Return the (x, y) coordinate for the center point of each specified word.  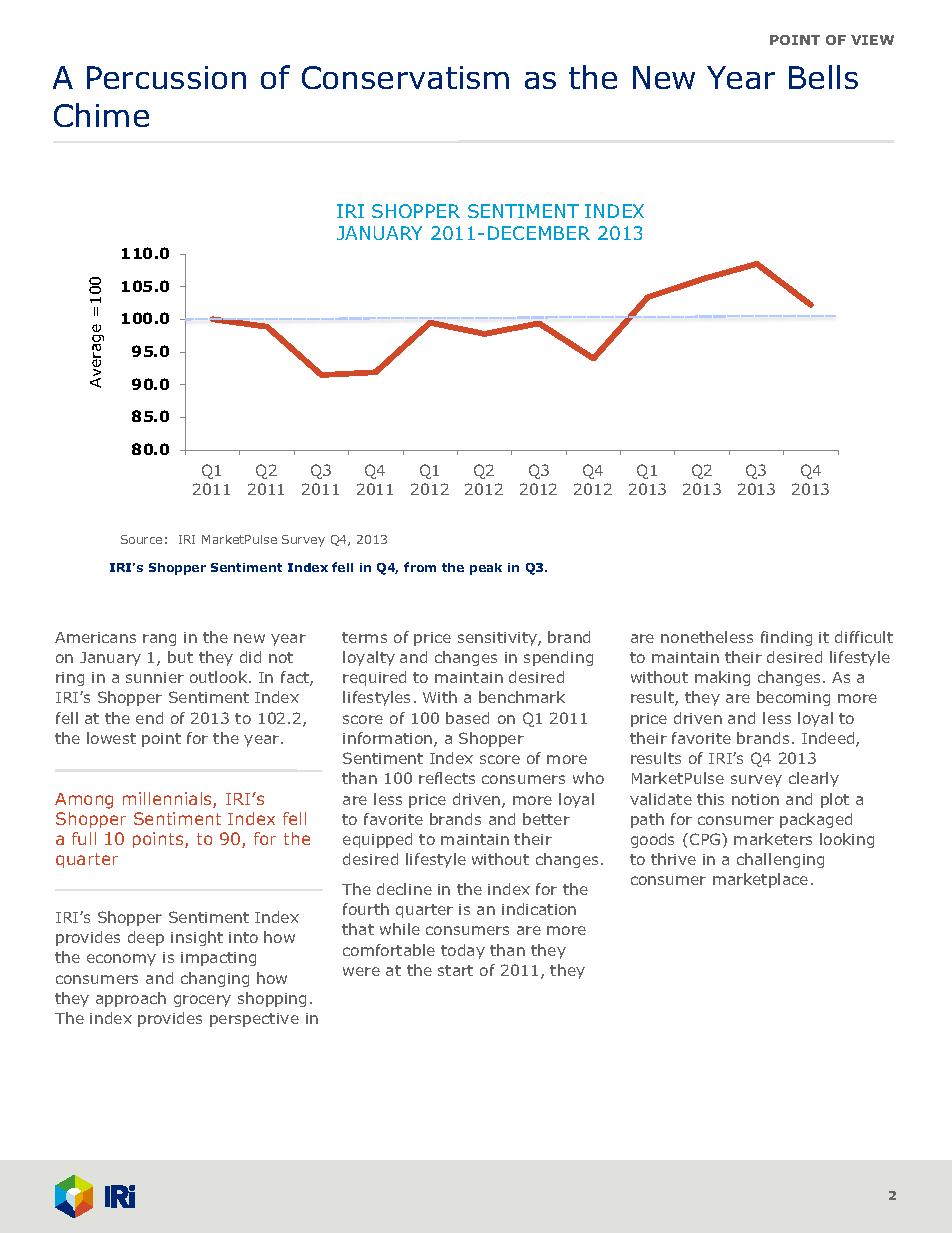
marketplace (760, 880)
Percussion (166, 77)
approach (131, 999)
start (455, 970)
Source (141, 539)
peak (486, 569)
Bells (823, 77)
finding (786, 638)
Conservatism (405, 77)
